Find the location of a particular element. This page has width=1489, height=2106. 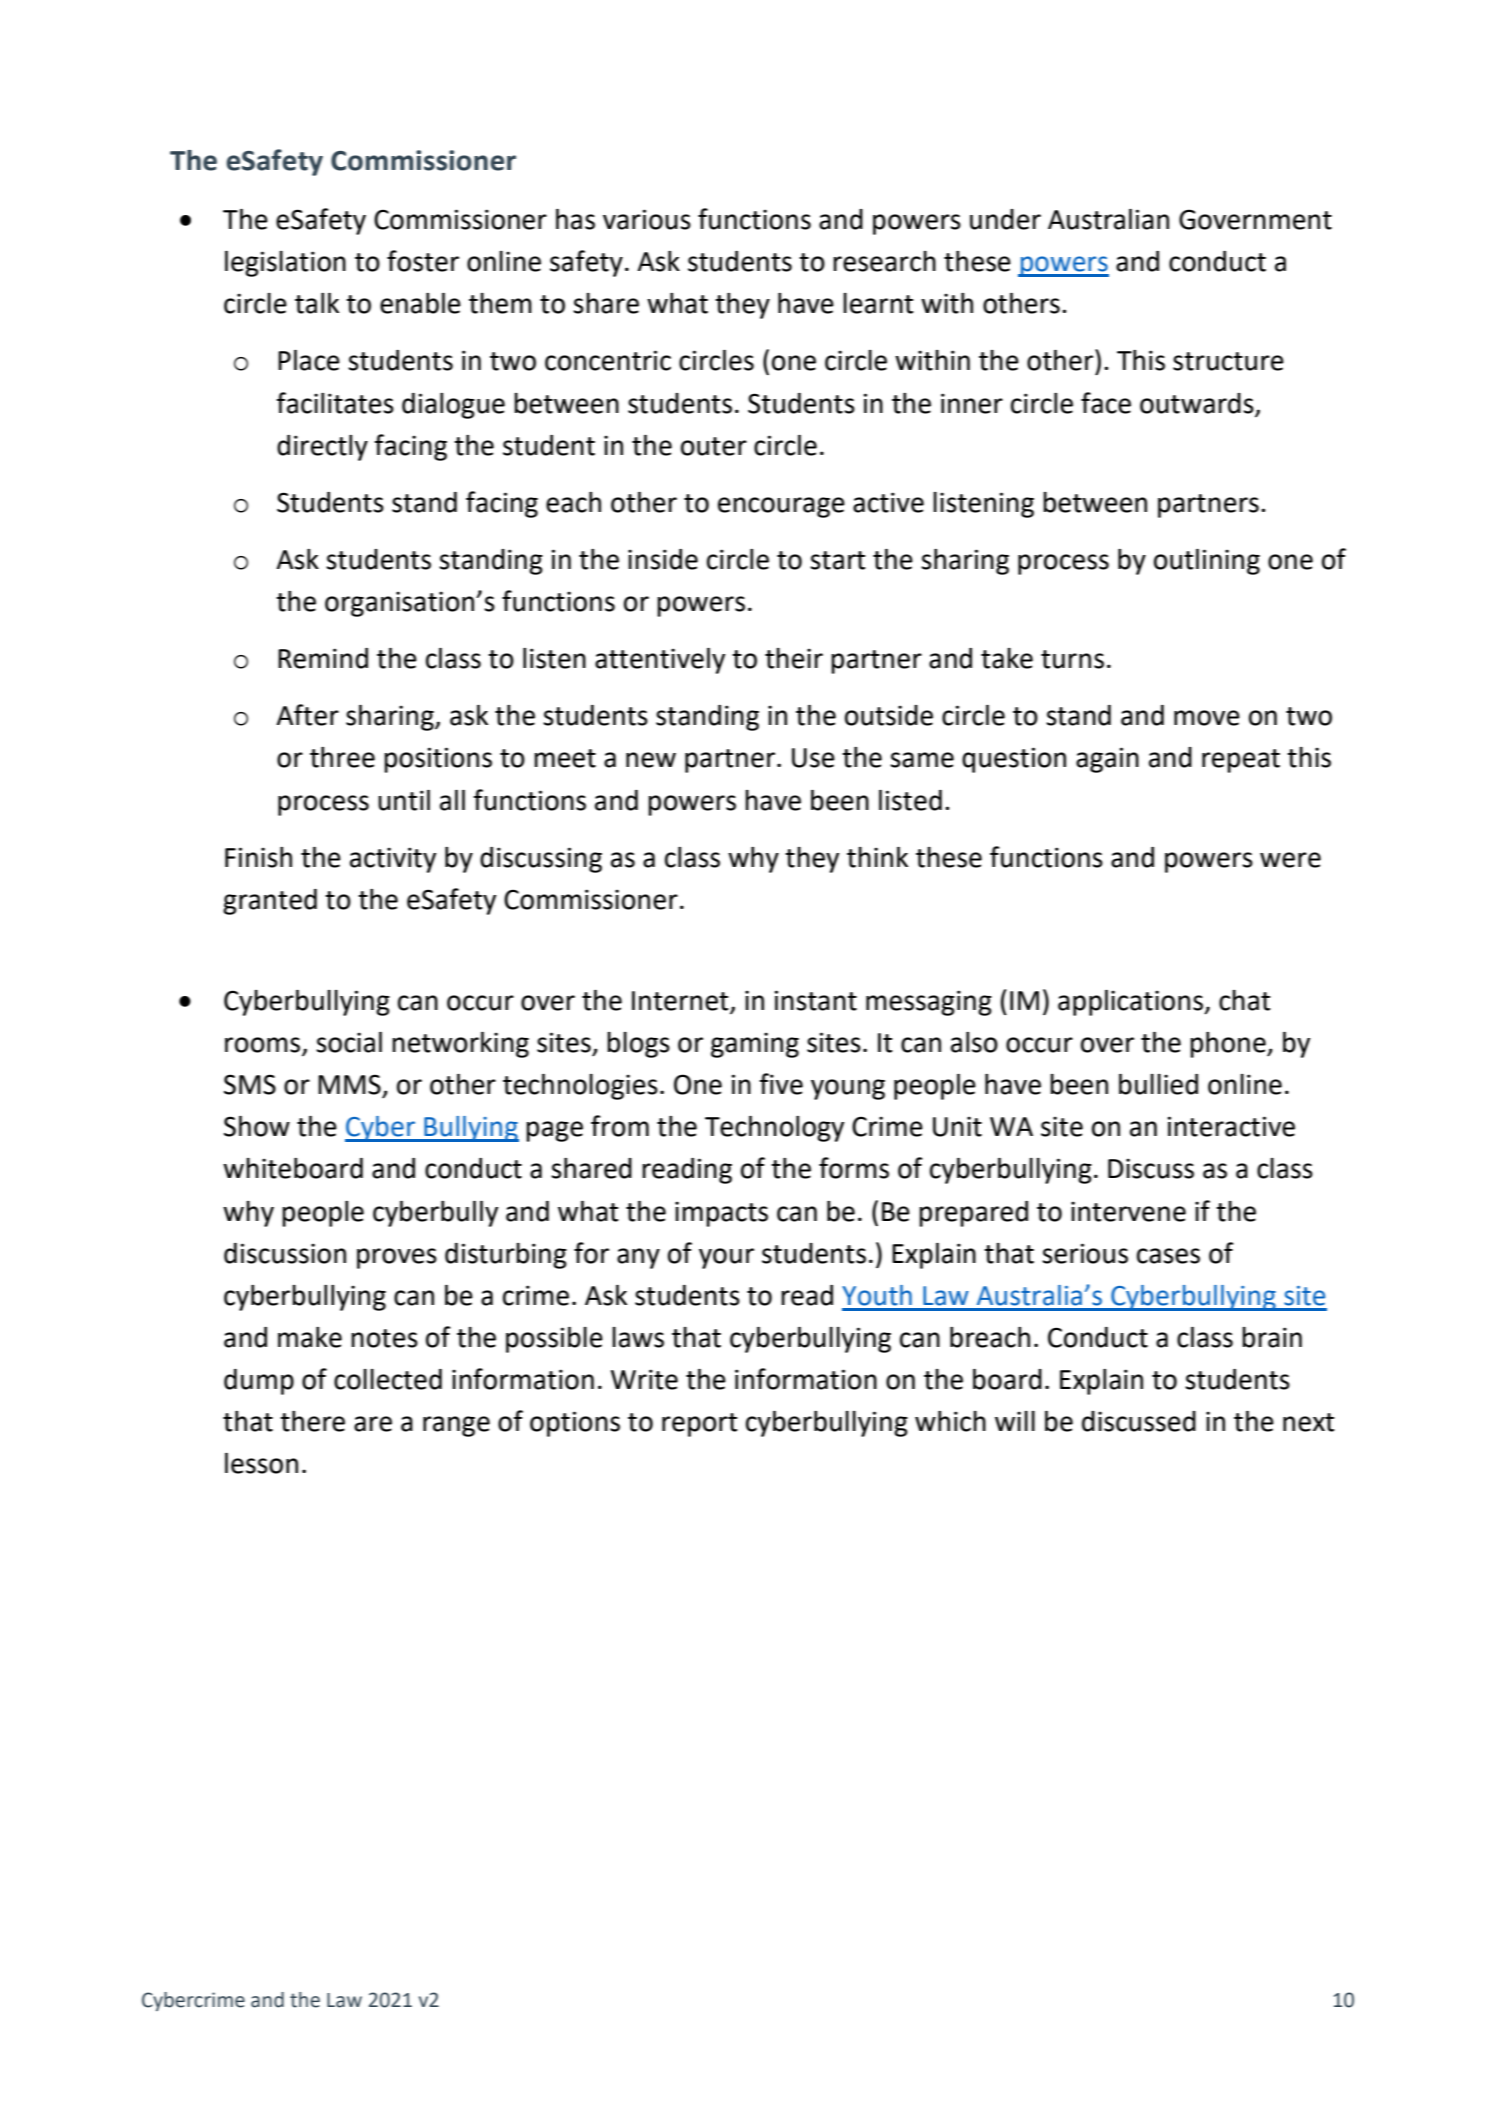

think is located at coordinates (877, 857).
